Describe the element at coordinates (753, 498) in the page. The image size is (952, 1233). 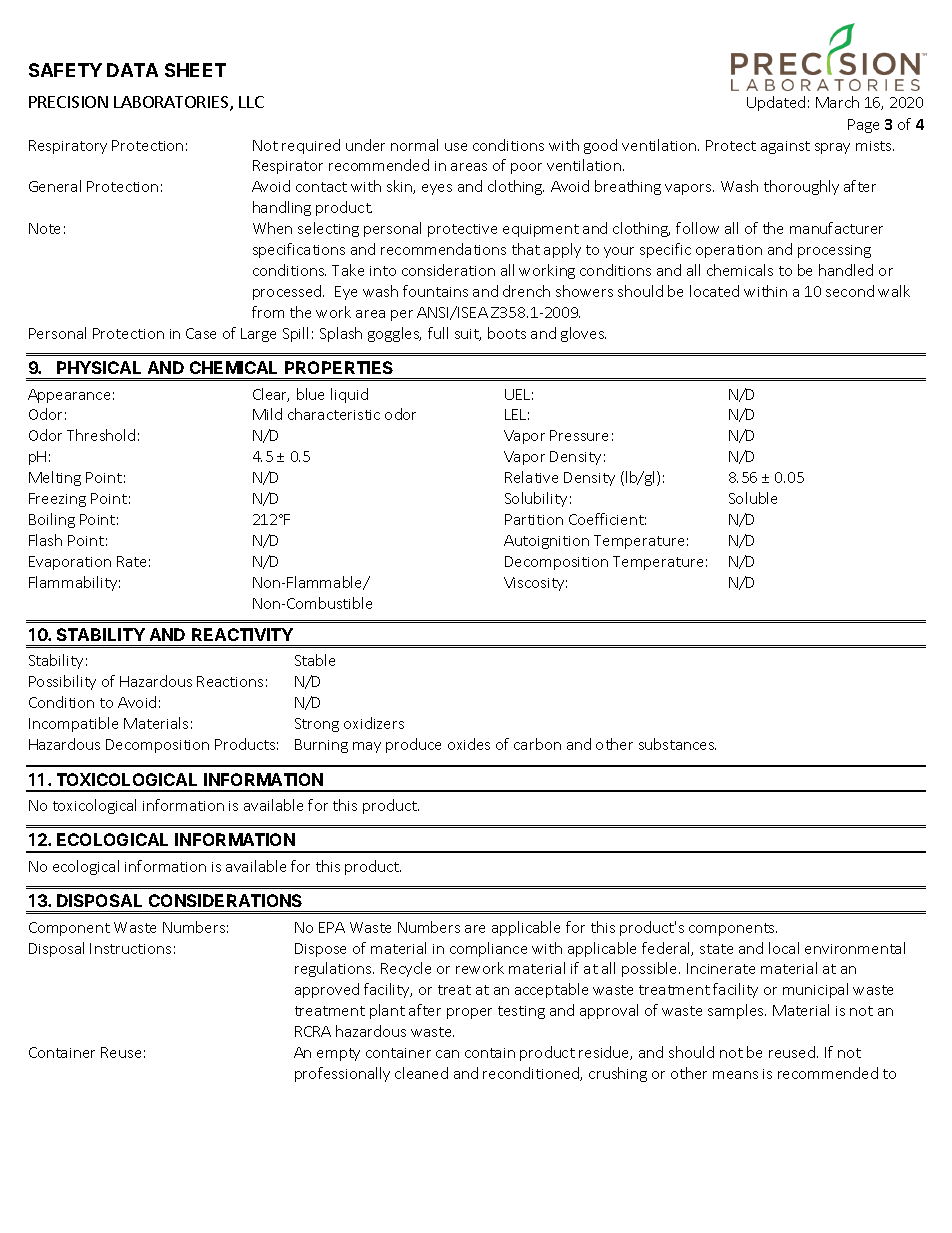
I see `Soluble` at that location.
